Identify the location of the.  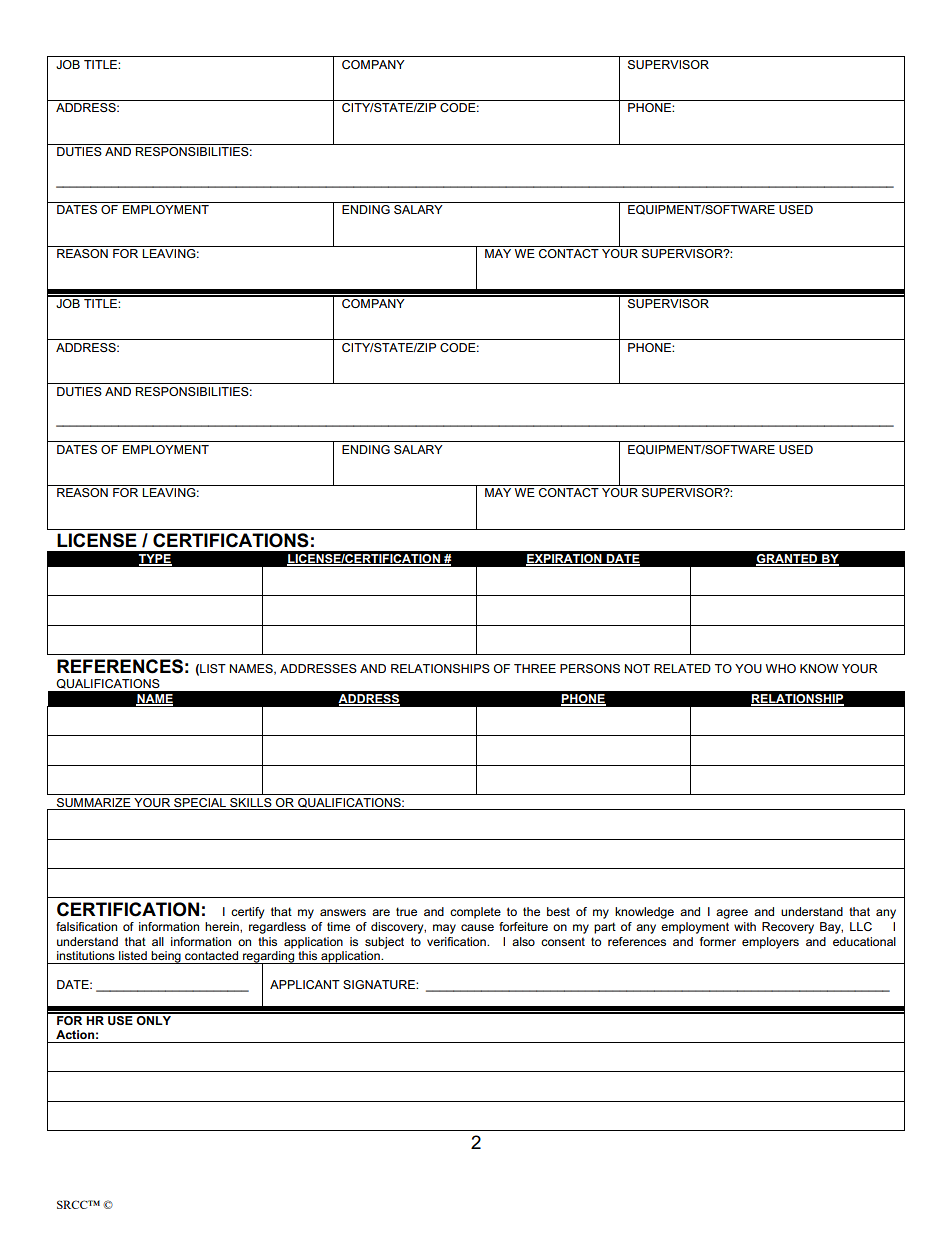
(531, 911).
